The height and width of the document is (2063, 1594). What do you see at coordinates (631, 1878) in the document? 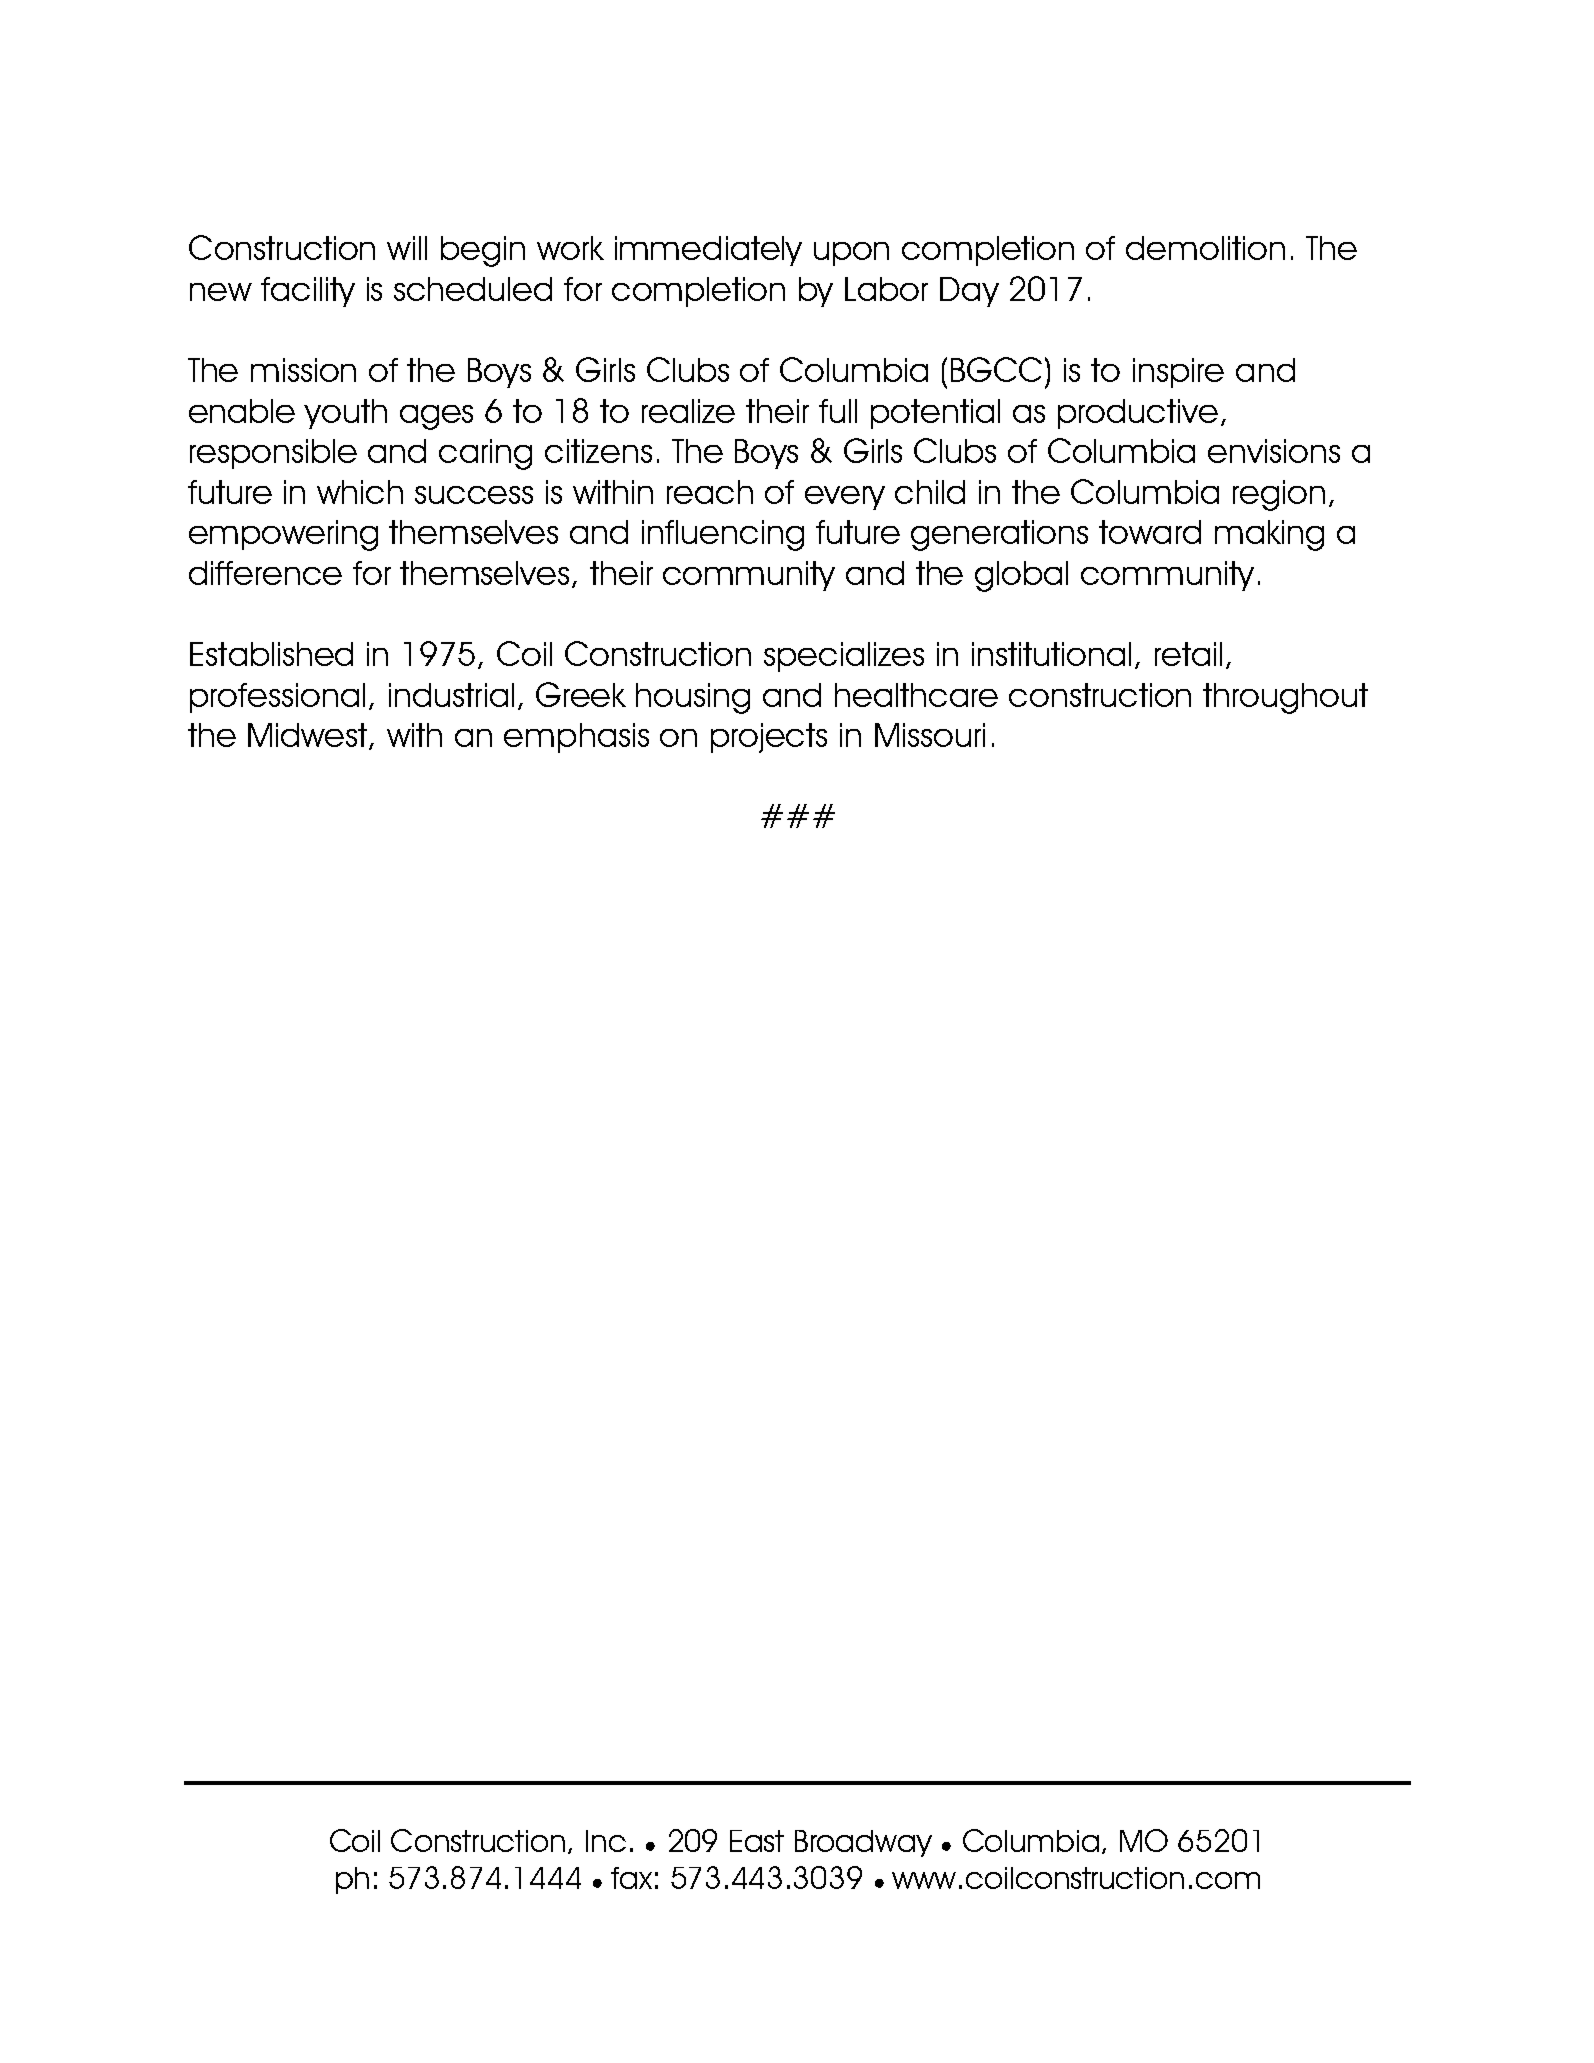
I see `fax` at bounding box center [631, 1878].
